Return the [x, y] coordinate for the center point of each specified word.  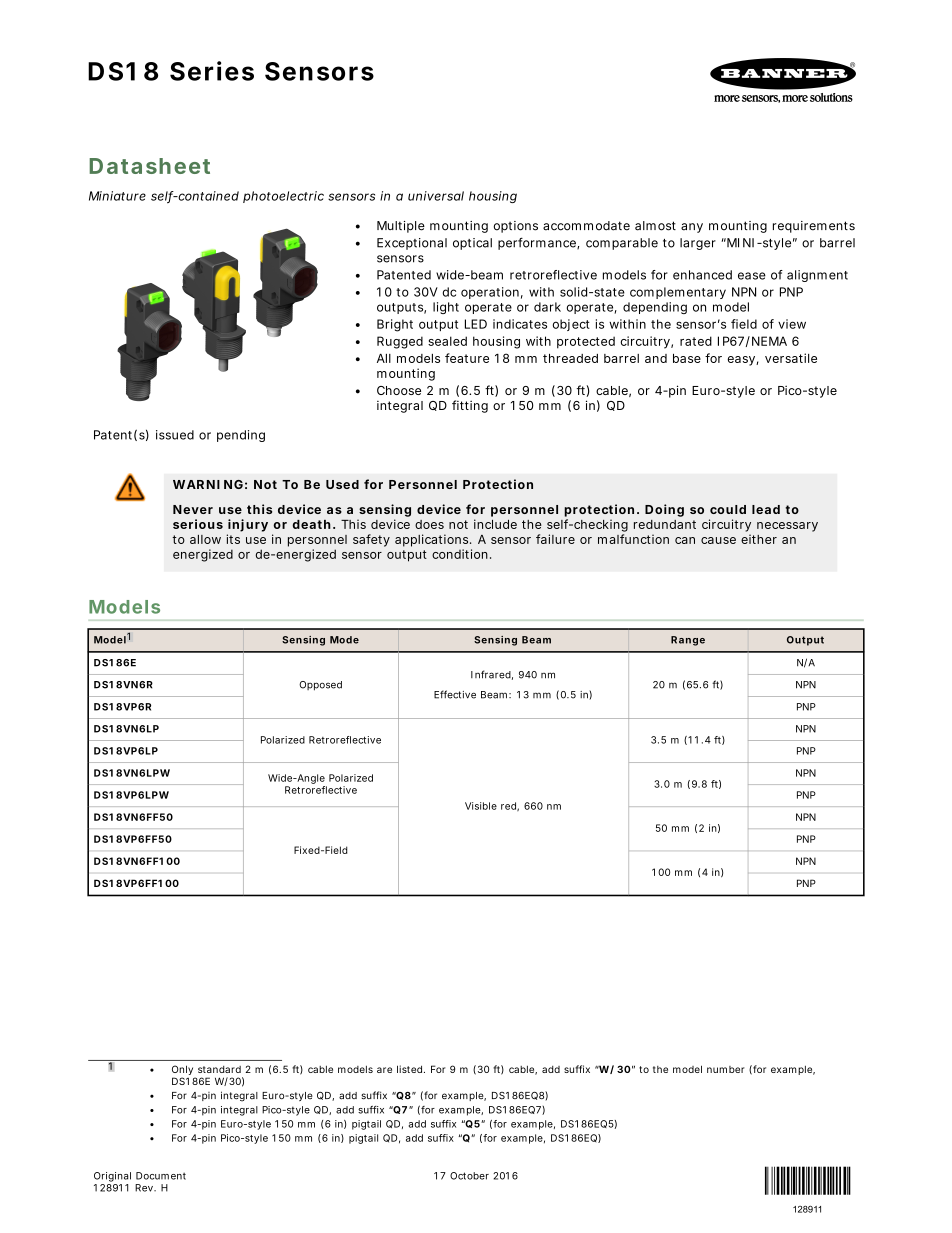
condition [460, 554]
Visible [481, 806]
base [687, 358]
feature [467, 358]
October [469, 1176]
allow [205, 539]
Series [212, 71]
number [726, 1069]
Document [161, 1176]
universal [436, 196]
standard [219, 1069]
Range [688, 641]
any [692, 228]
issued [175, 435]
